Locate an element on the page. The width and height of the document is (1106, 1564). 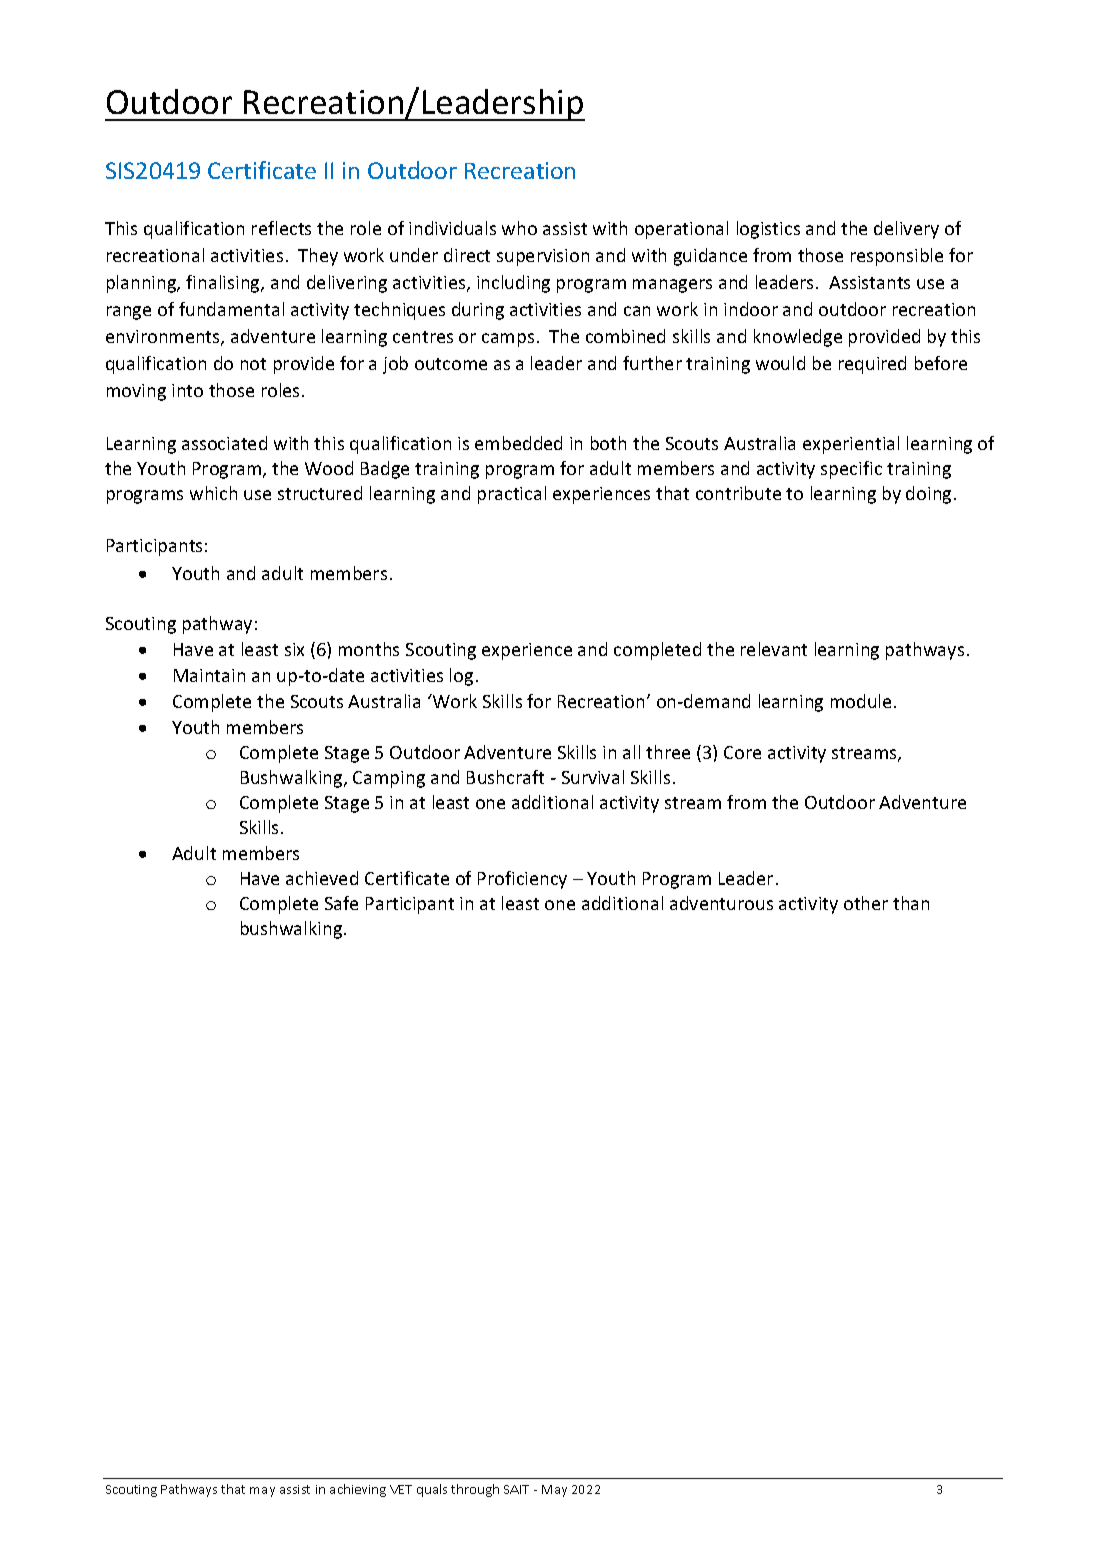
other is located at coordinates (866, 903).
